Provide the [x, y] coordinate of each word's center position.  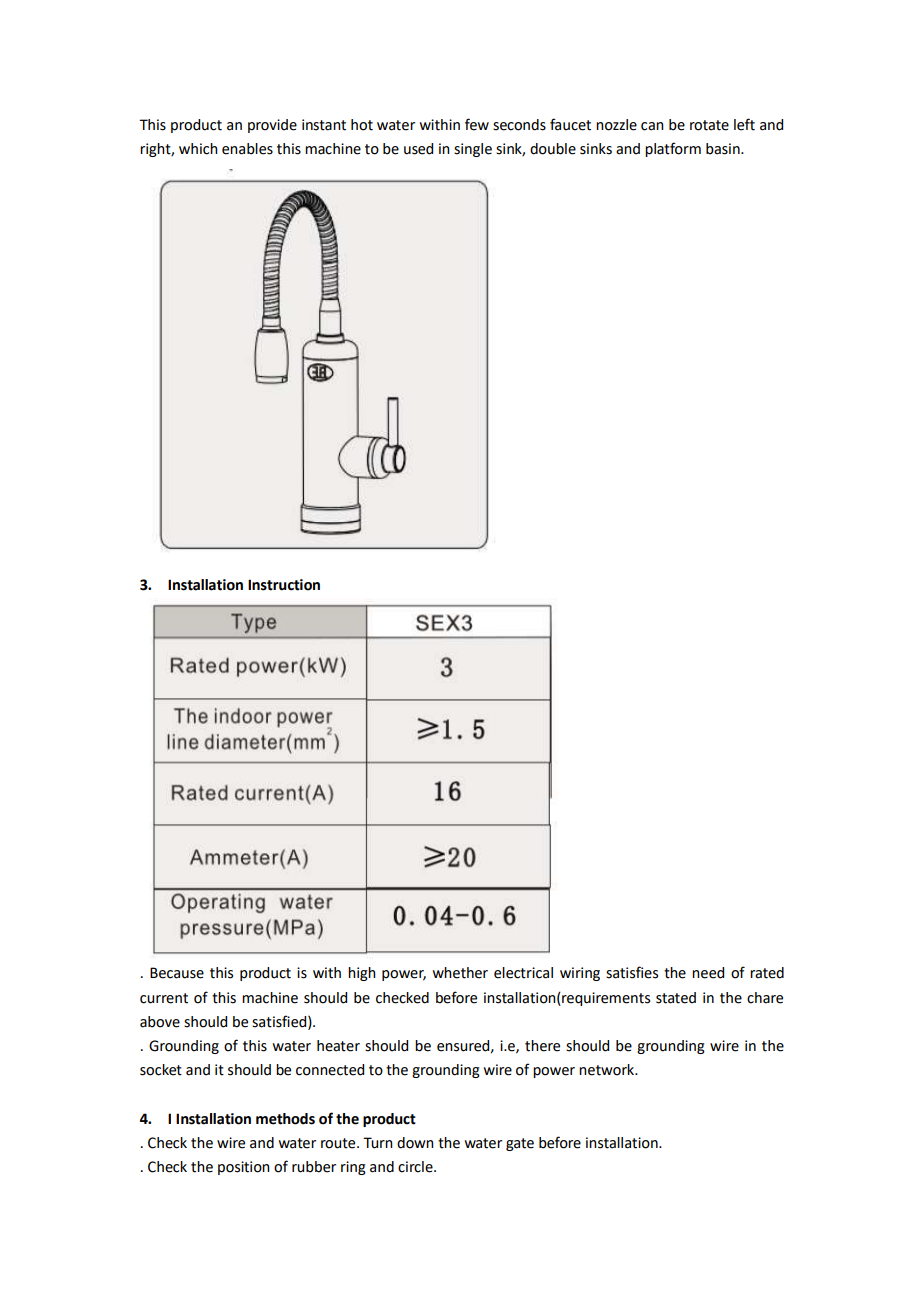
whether [460, 973]
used [418, 149]
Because [177, 973]
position [244, 1168]
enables [247, 149]
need [708, 973]
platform [673, 149]
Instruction [284, 585]
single [473, 150]
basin [724, 149]
